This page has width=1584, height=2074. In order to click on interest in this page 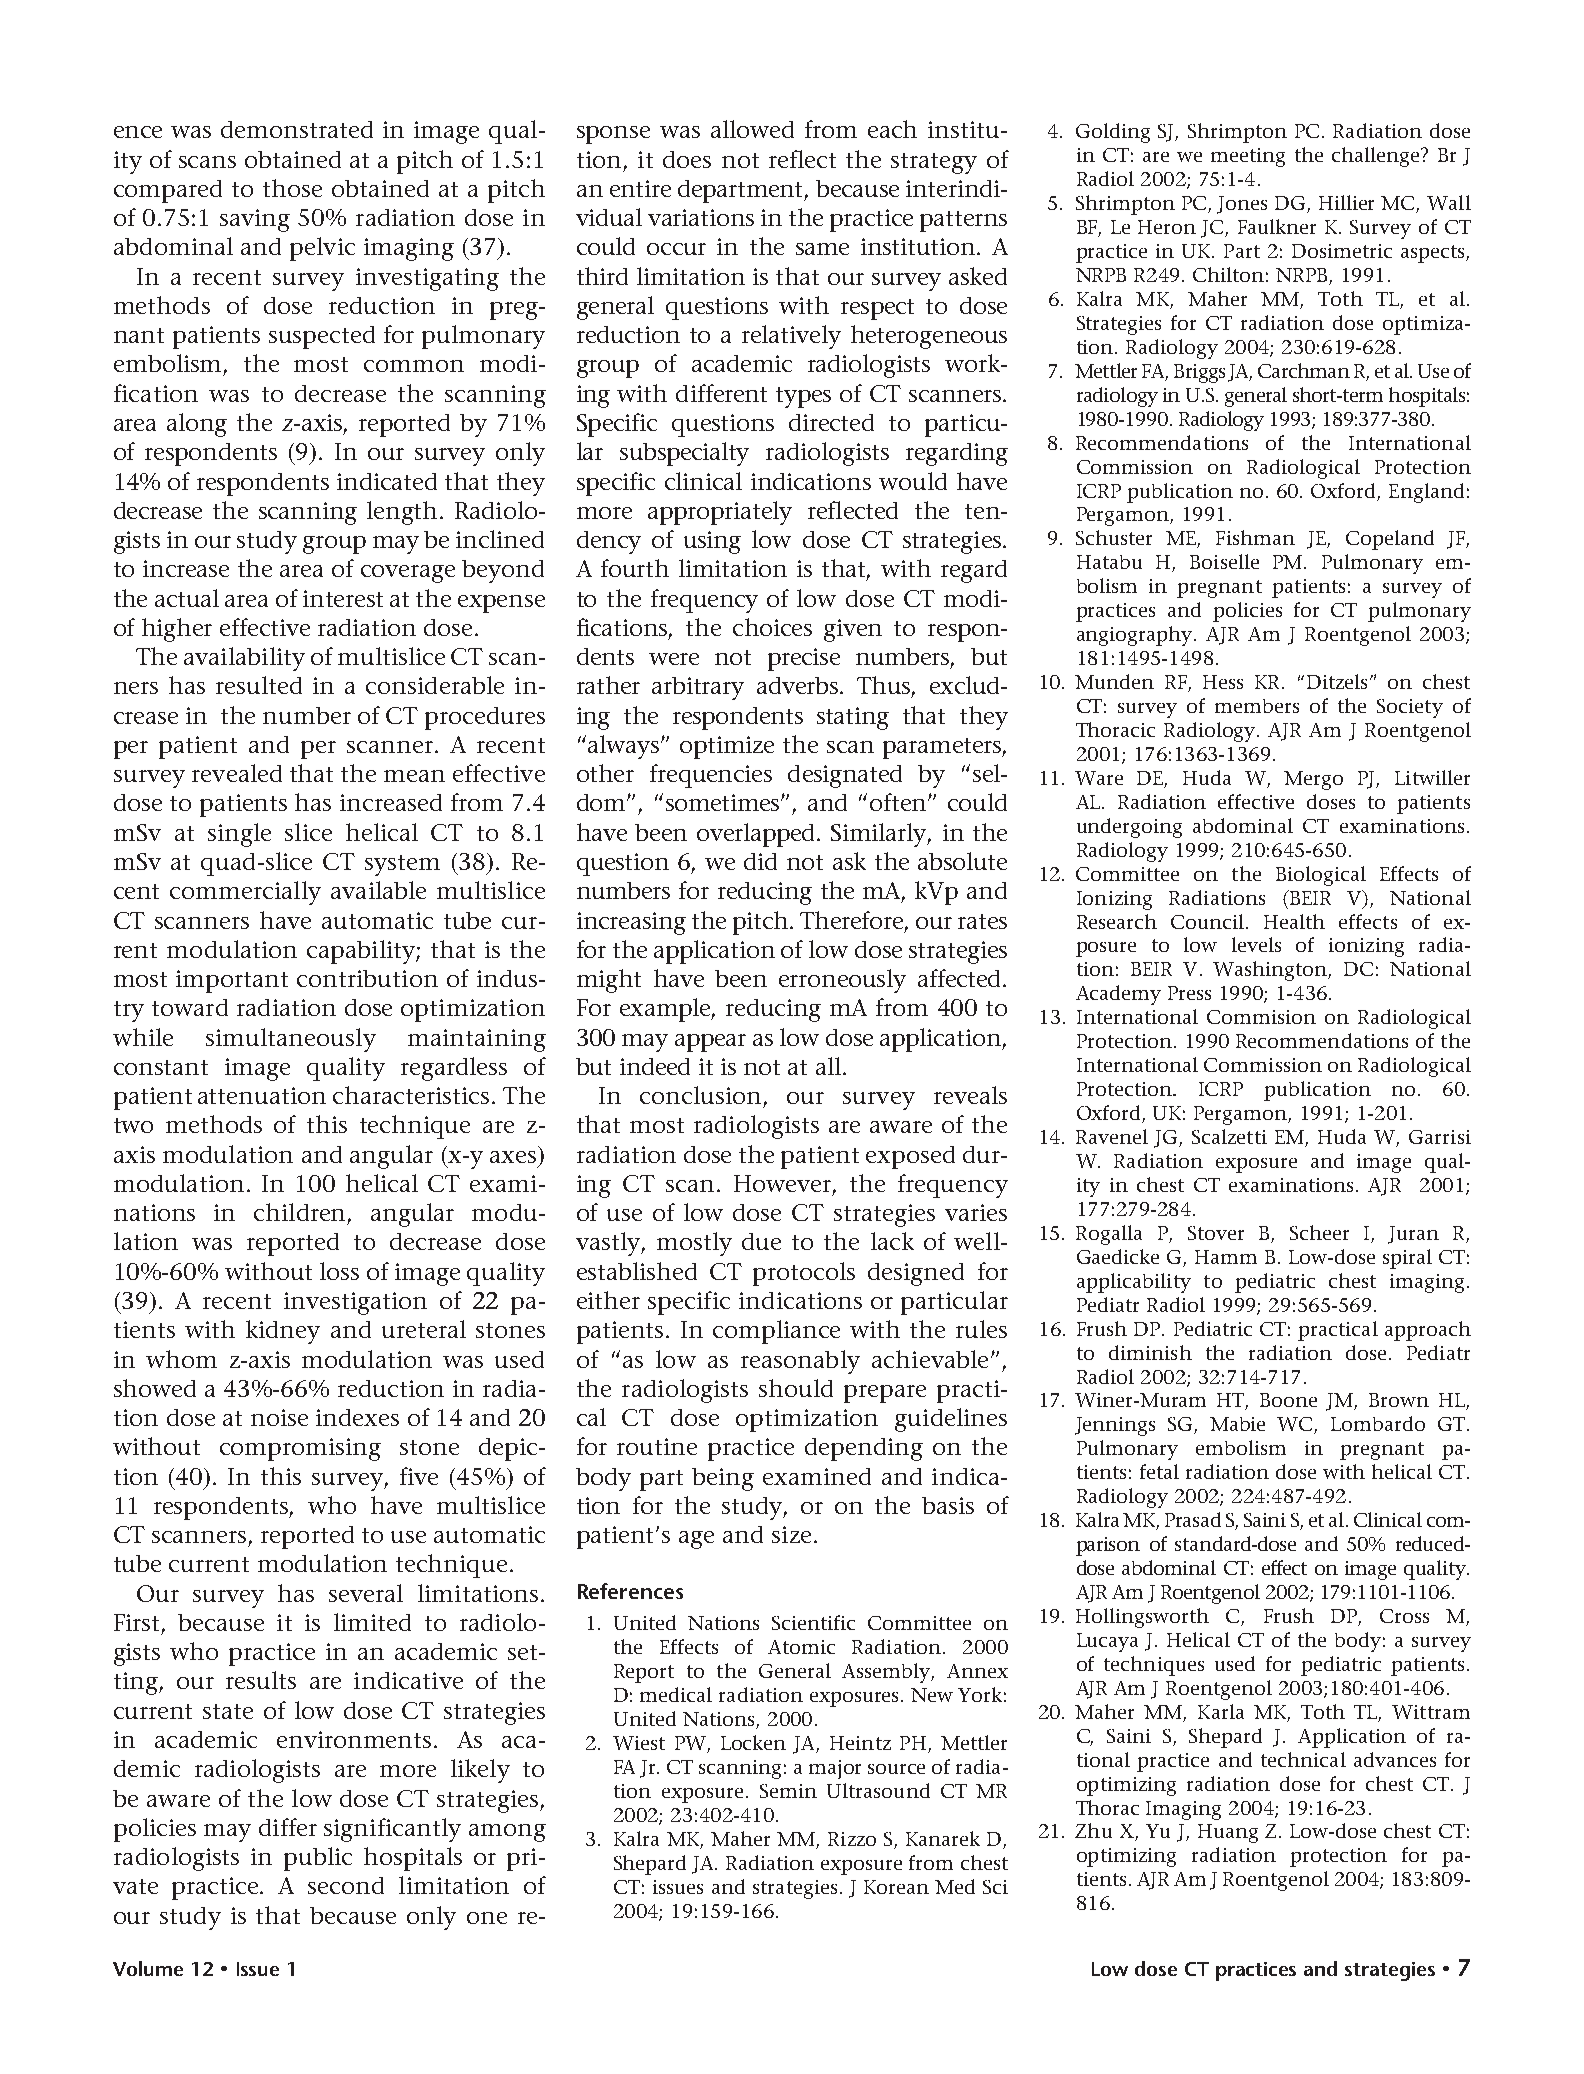, I will do `click(343, 598)`.
